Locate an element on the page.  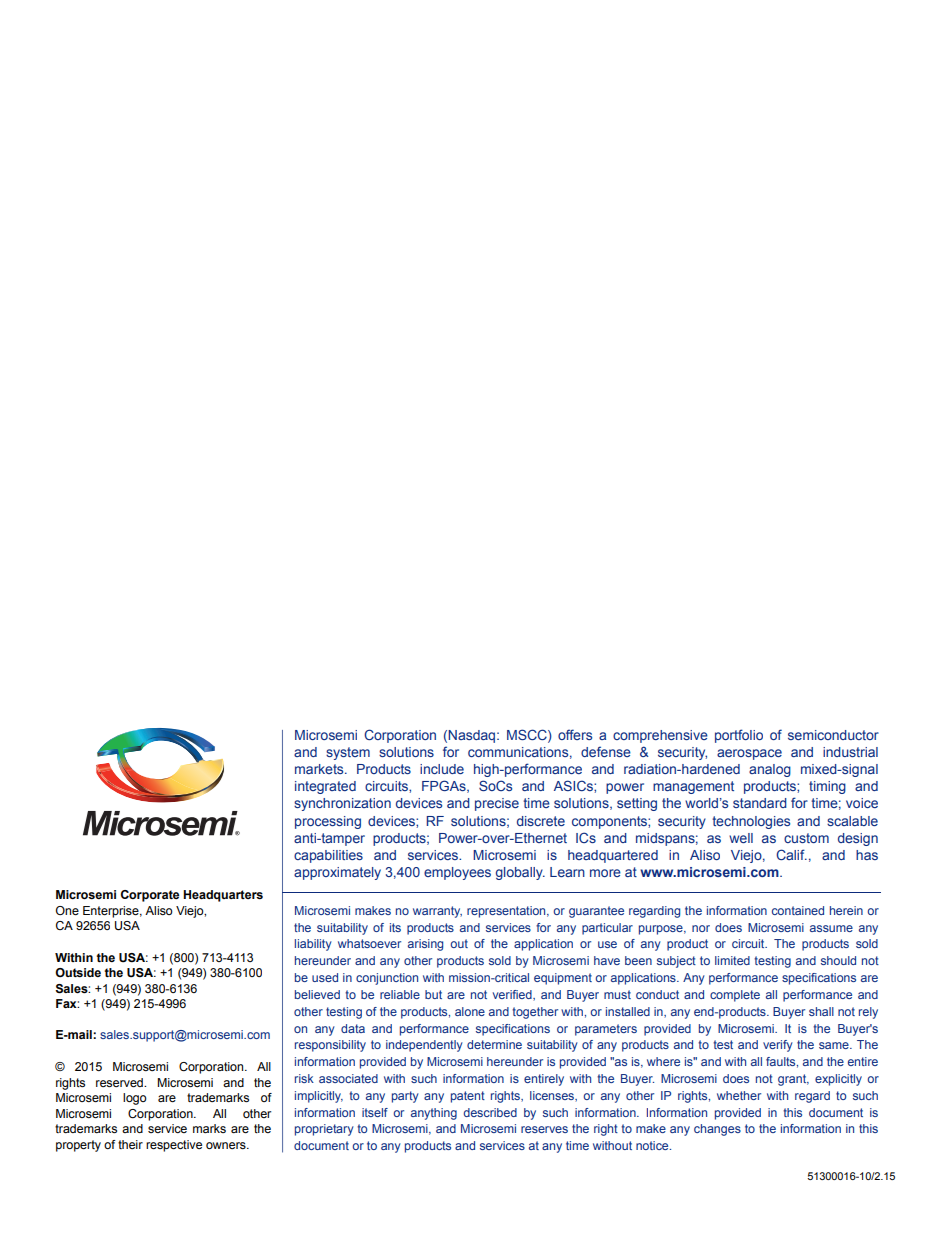
include is located at coordinates (442, 769).
